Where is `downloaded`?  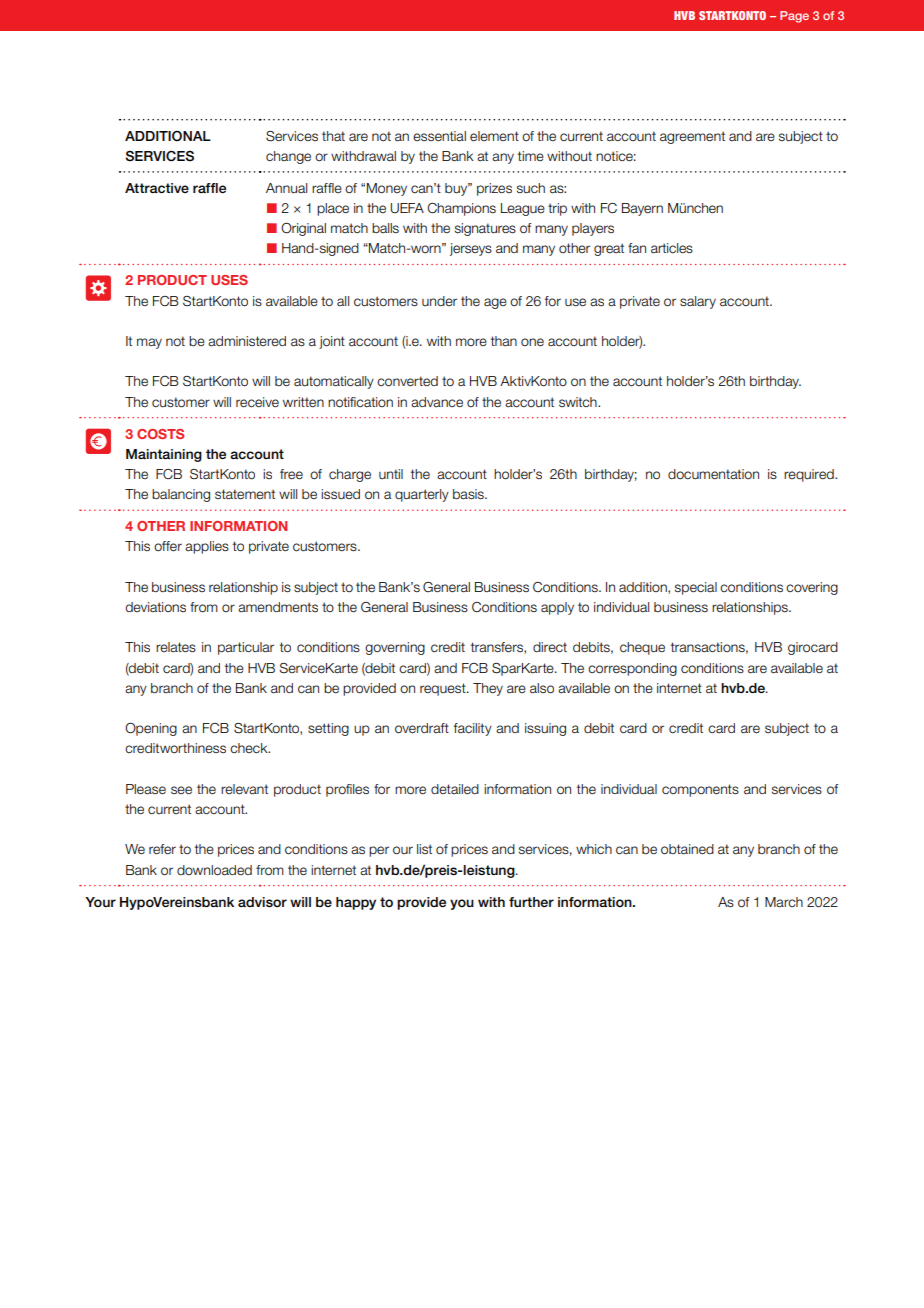
downloaded is located at coordinates (214, 870).
